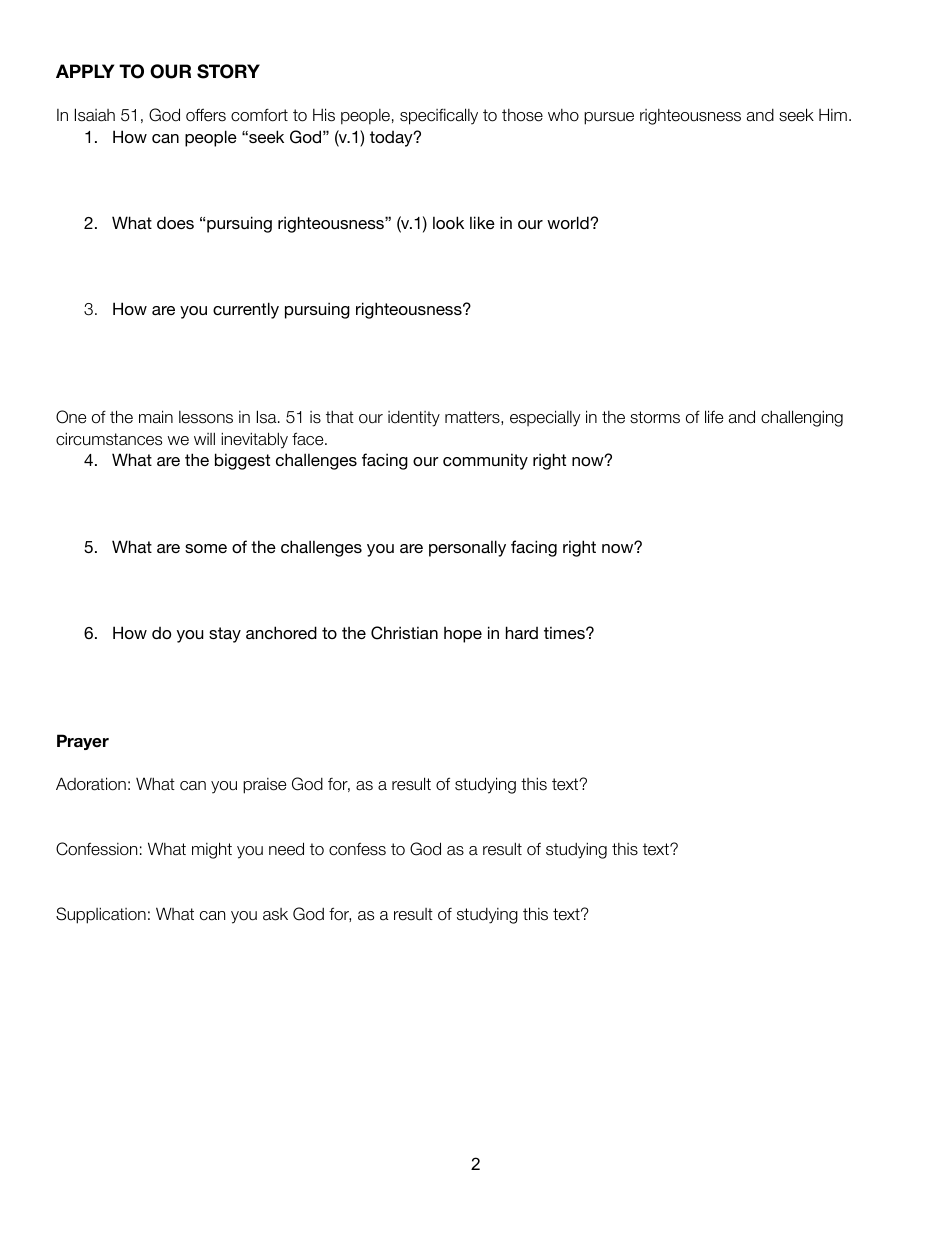 The image size is (952, 1233). I want to click on hope, so click(463, 635).
